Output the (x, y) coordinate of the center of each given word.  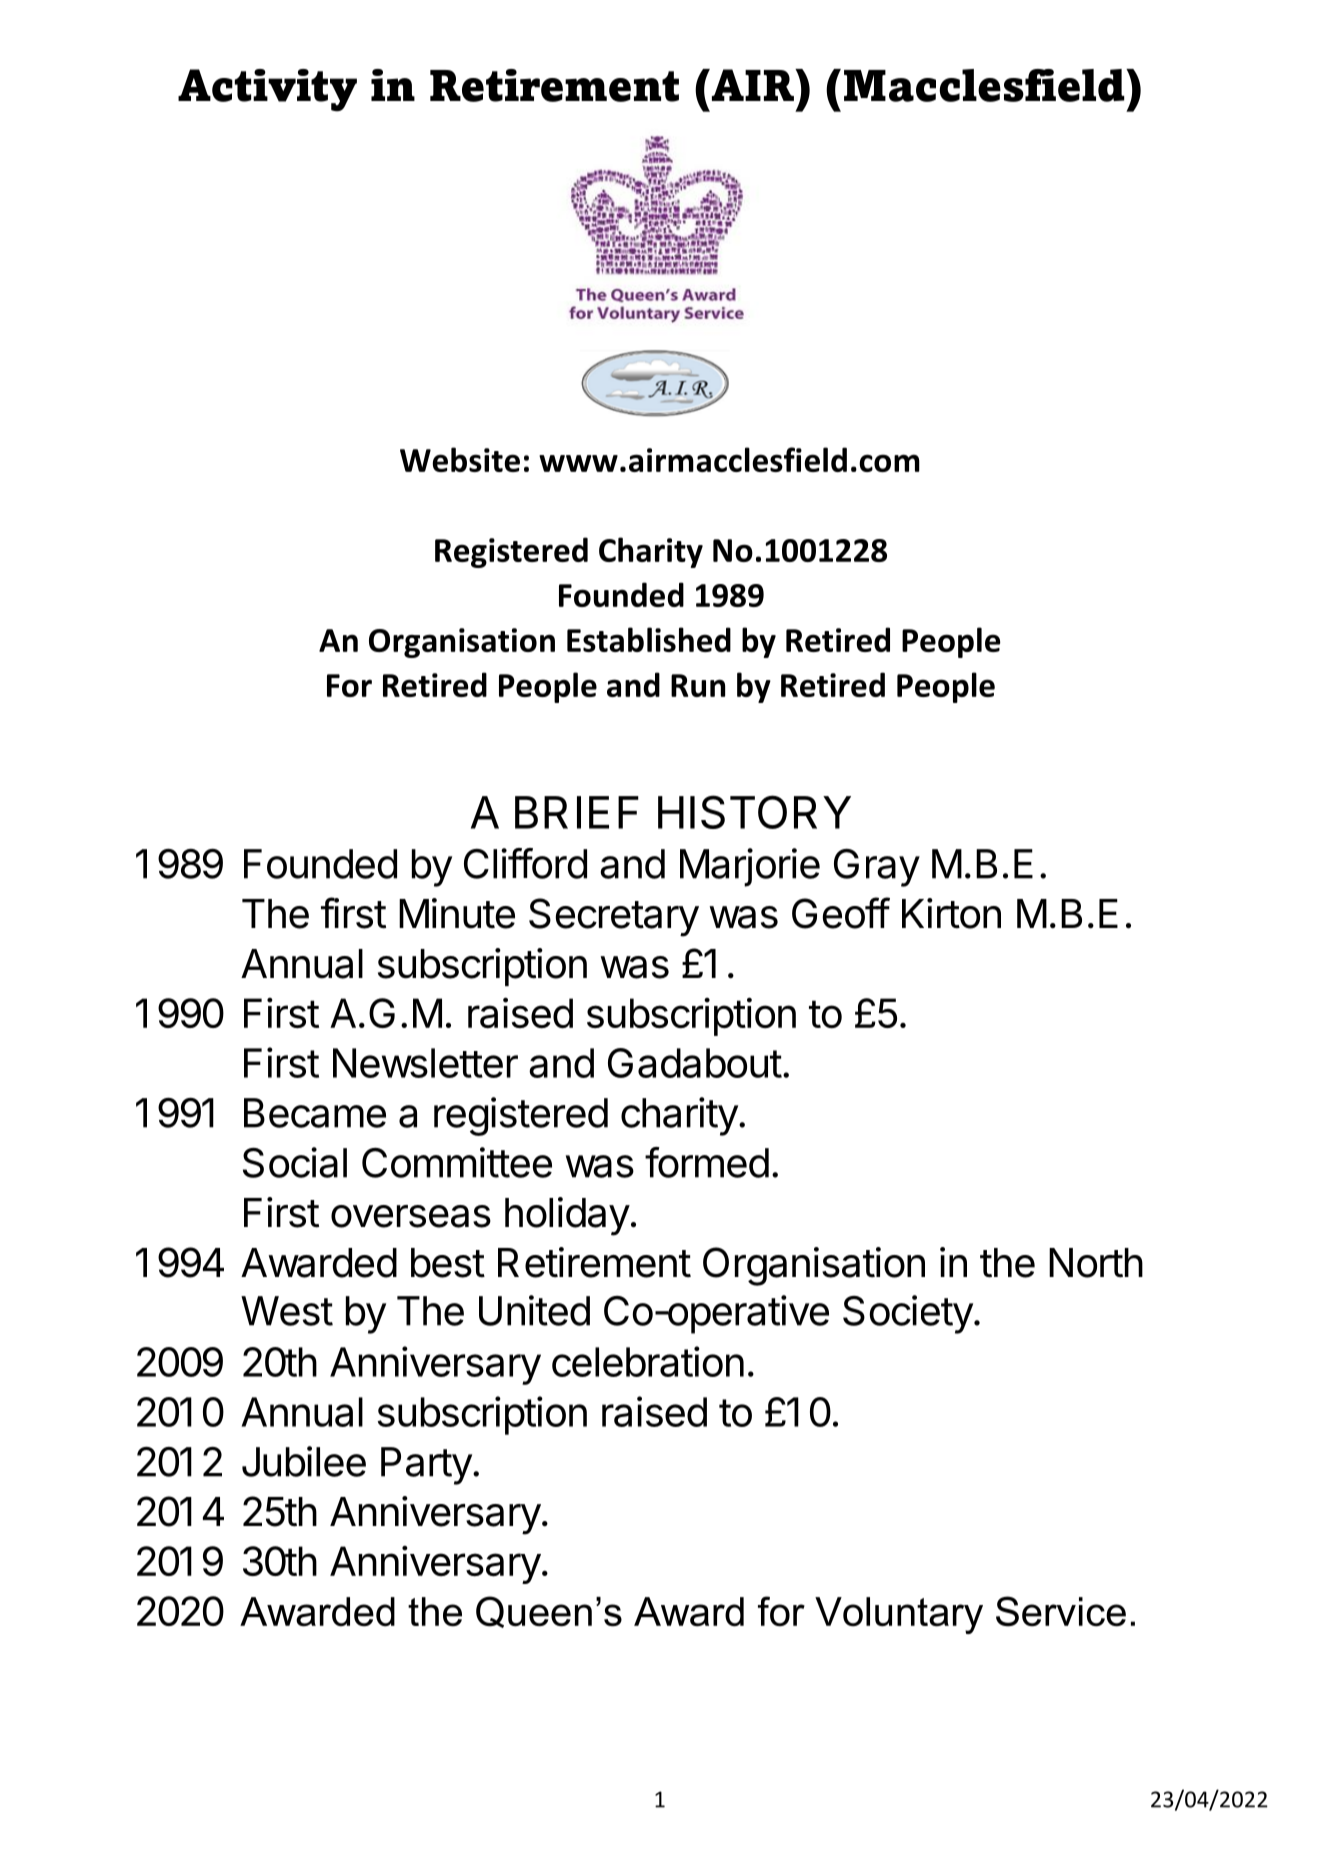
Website (460, 459)
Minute (457, 913)
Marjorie (750, 867)
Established (649, 639)
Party (426, 1466)
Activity (267, 90)
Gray (877, 868)
